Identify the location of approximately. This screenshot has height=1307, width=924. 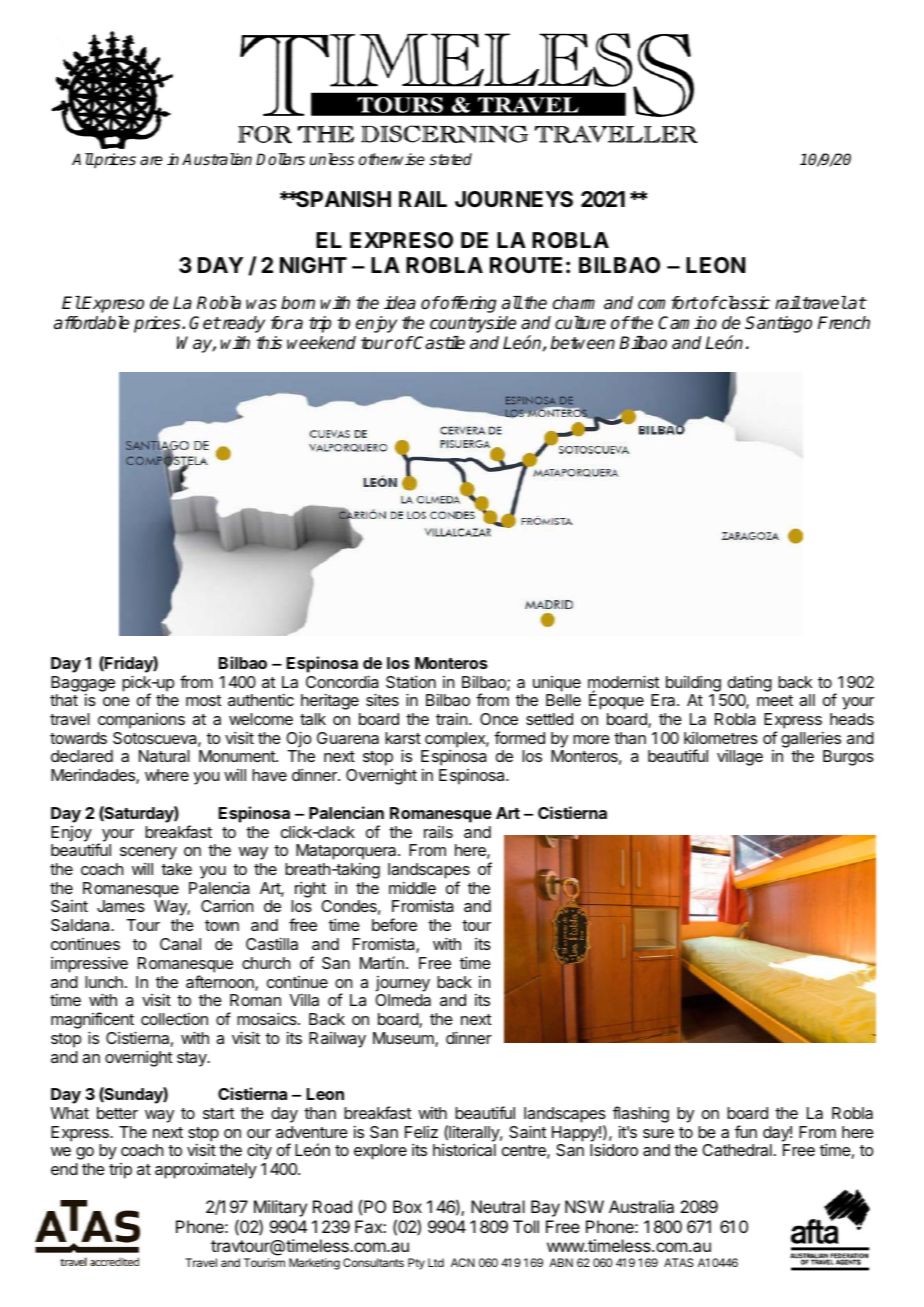
(206, 1170).
